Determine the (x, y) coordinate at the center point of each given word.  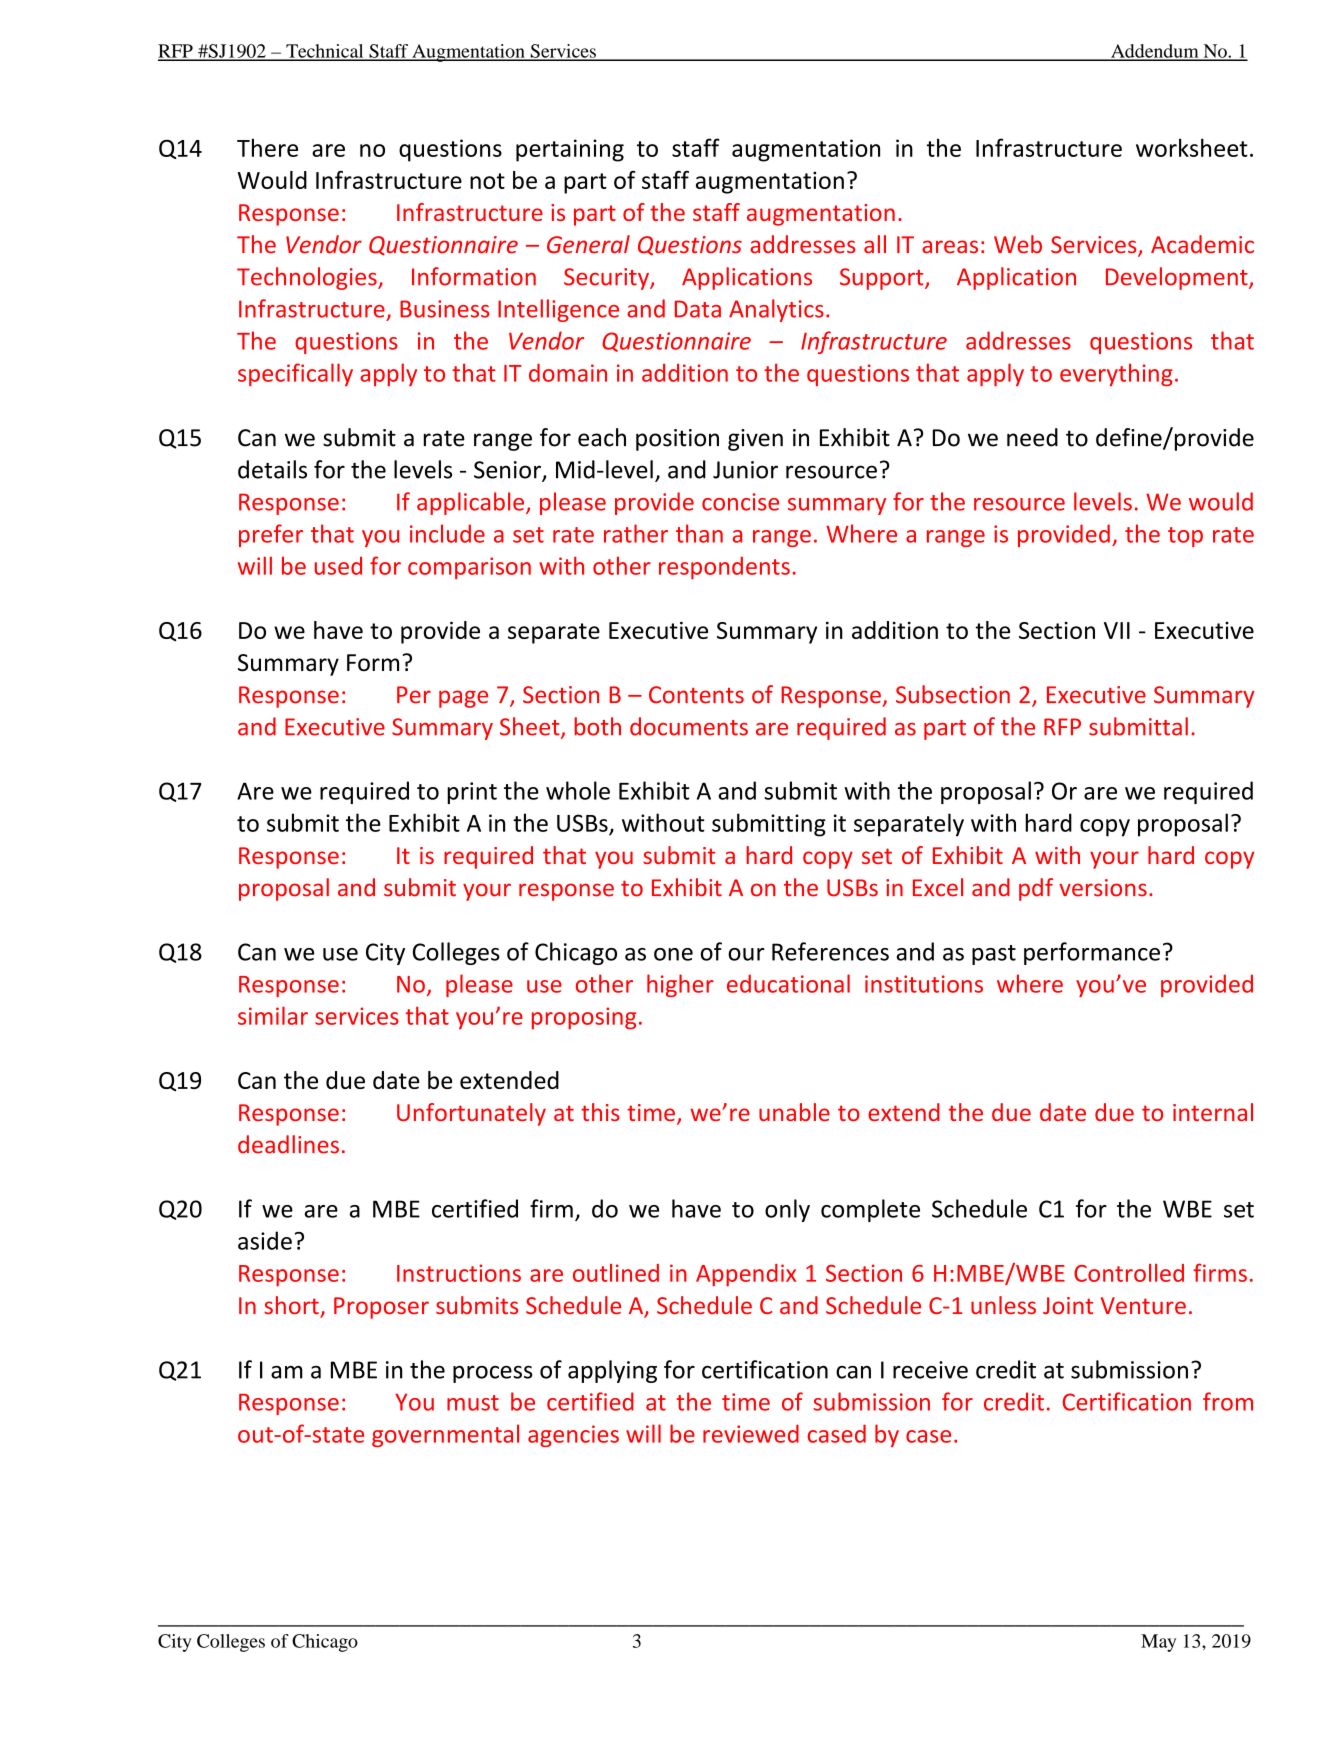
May (1158, 1643)
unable (794, 1112)
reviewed (751, 1433)
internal (1213, 1112)
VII (1117, 630)
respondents (724, 568)
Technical (325, 52)
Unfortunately (471, 1114)
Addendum (1155, 52)
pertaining (570, 150)
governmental (445, 1435)
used (338, 566)
